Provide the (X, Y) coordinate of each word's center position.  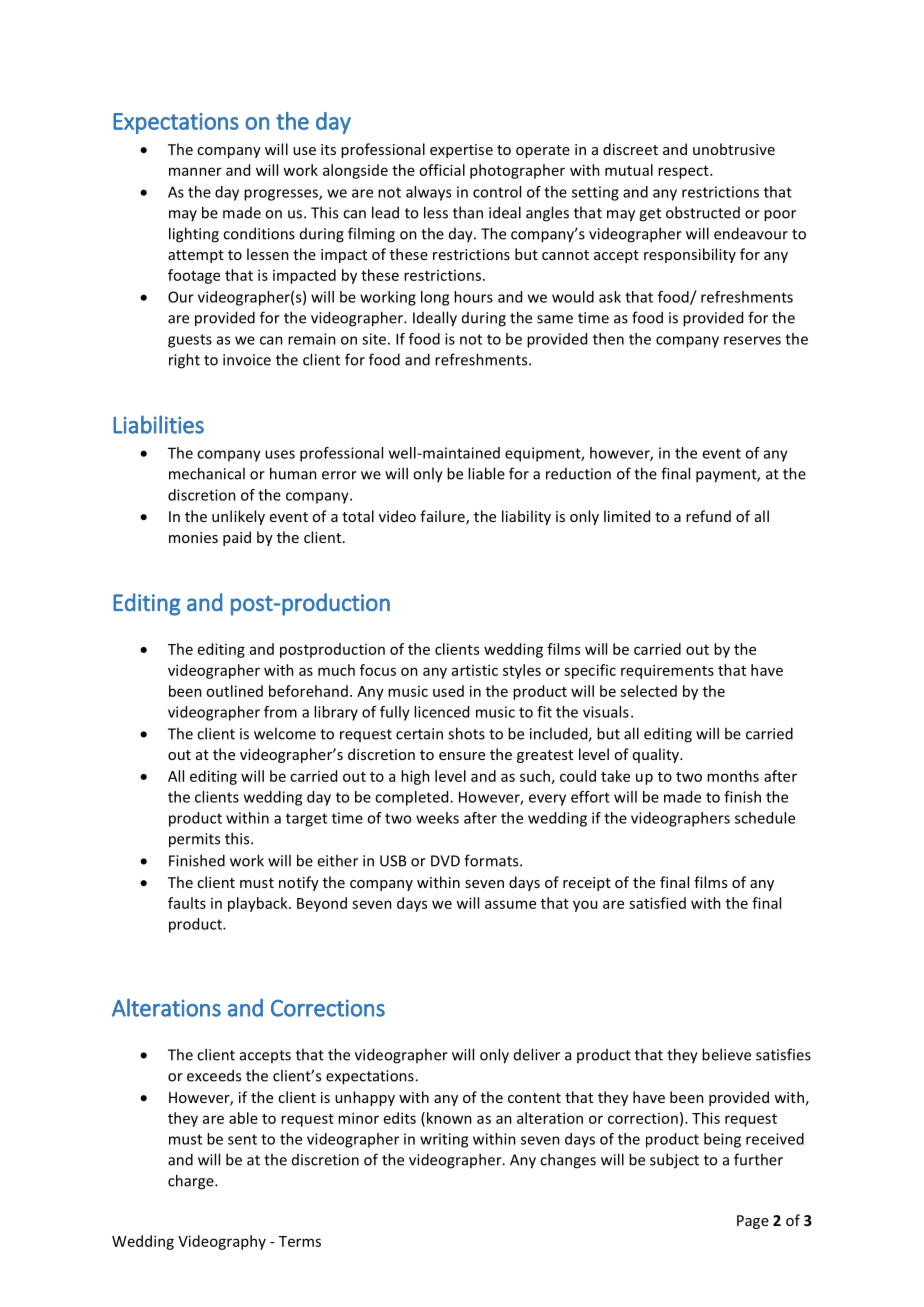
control (497, 192)
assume (510, 904)
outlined (234, 691)
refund (708, 516)
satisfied (657, 903)
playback (259, 904)
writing (444, 1140)
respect (684, 172)
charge (192, 1182)
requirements (667, 671)
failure (443, 517)
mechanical (207, 473)
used (448, 691)
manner (195, 171)
